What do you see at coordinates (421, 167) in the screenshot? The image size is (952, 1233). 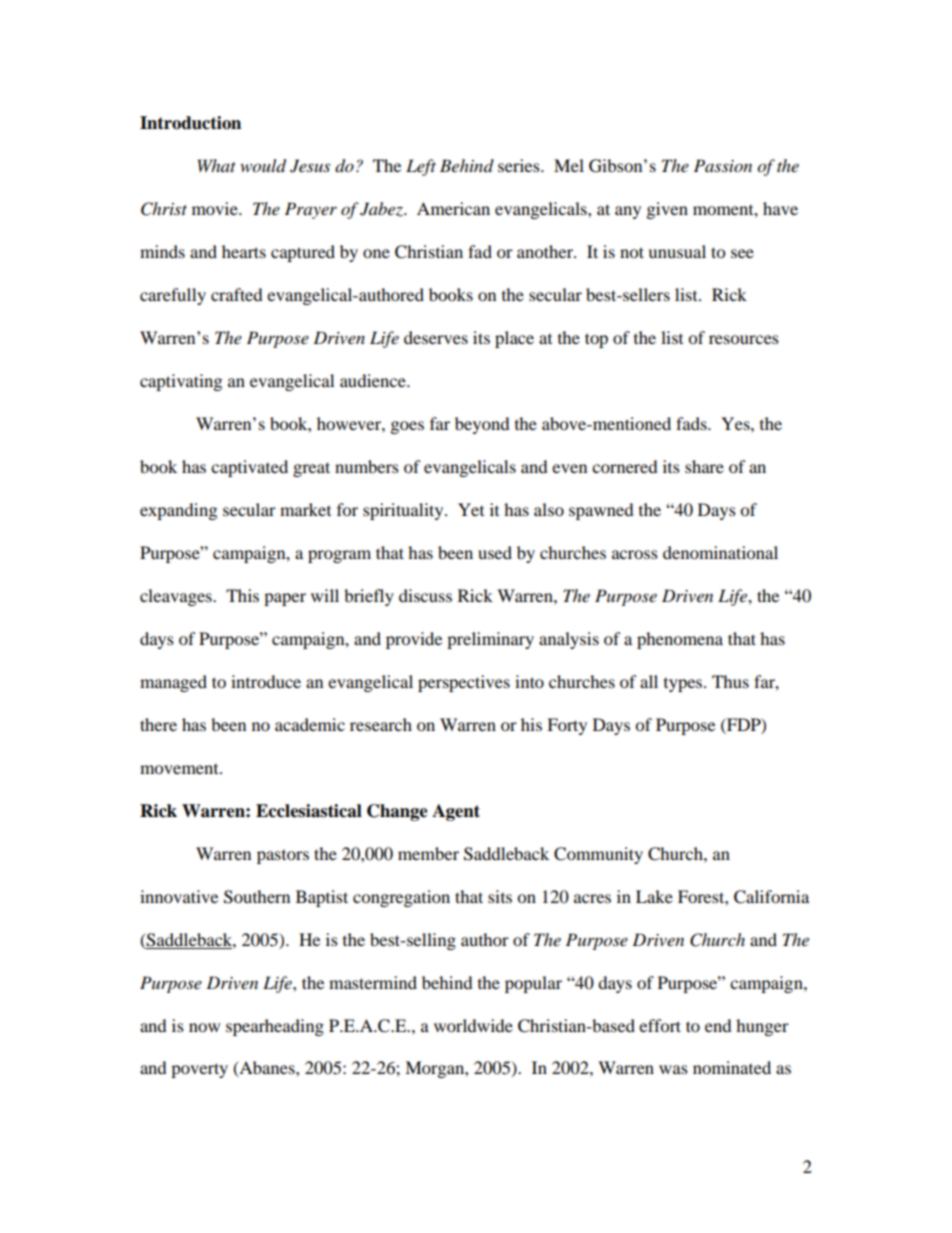 I see `Left` at bounding box center [421, 167].
